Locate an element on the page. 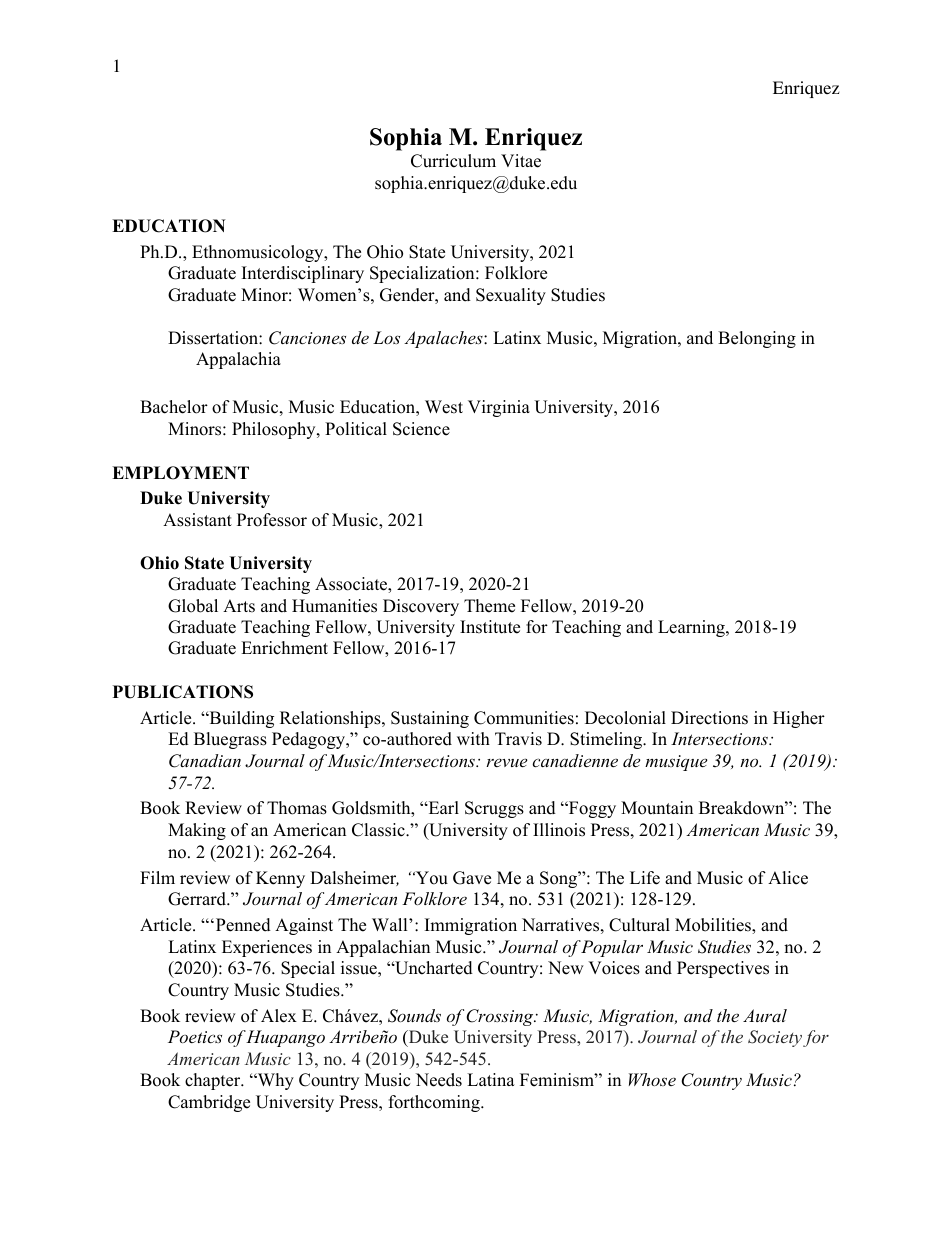  chapter is located at coordinates (214, 1081).
